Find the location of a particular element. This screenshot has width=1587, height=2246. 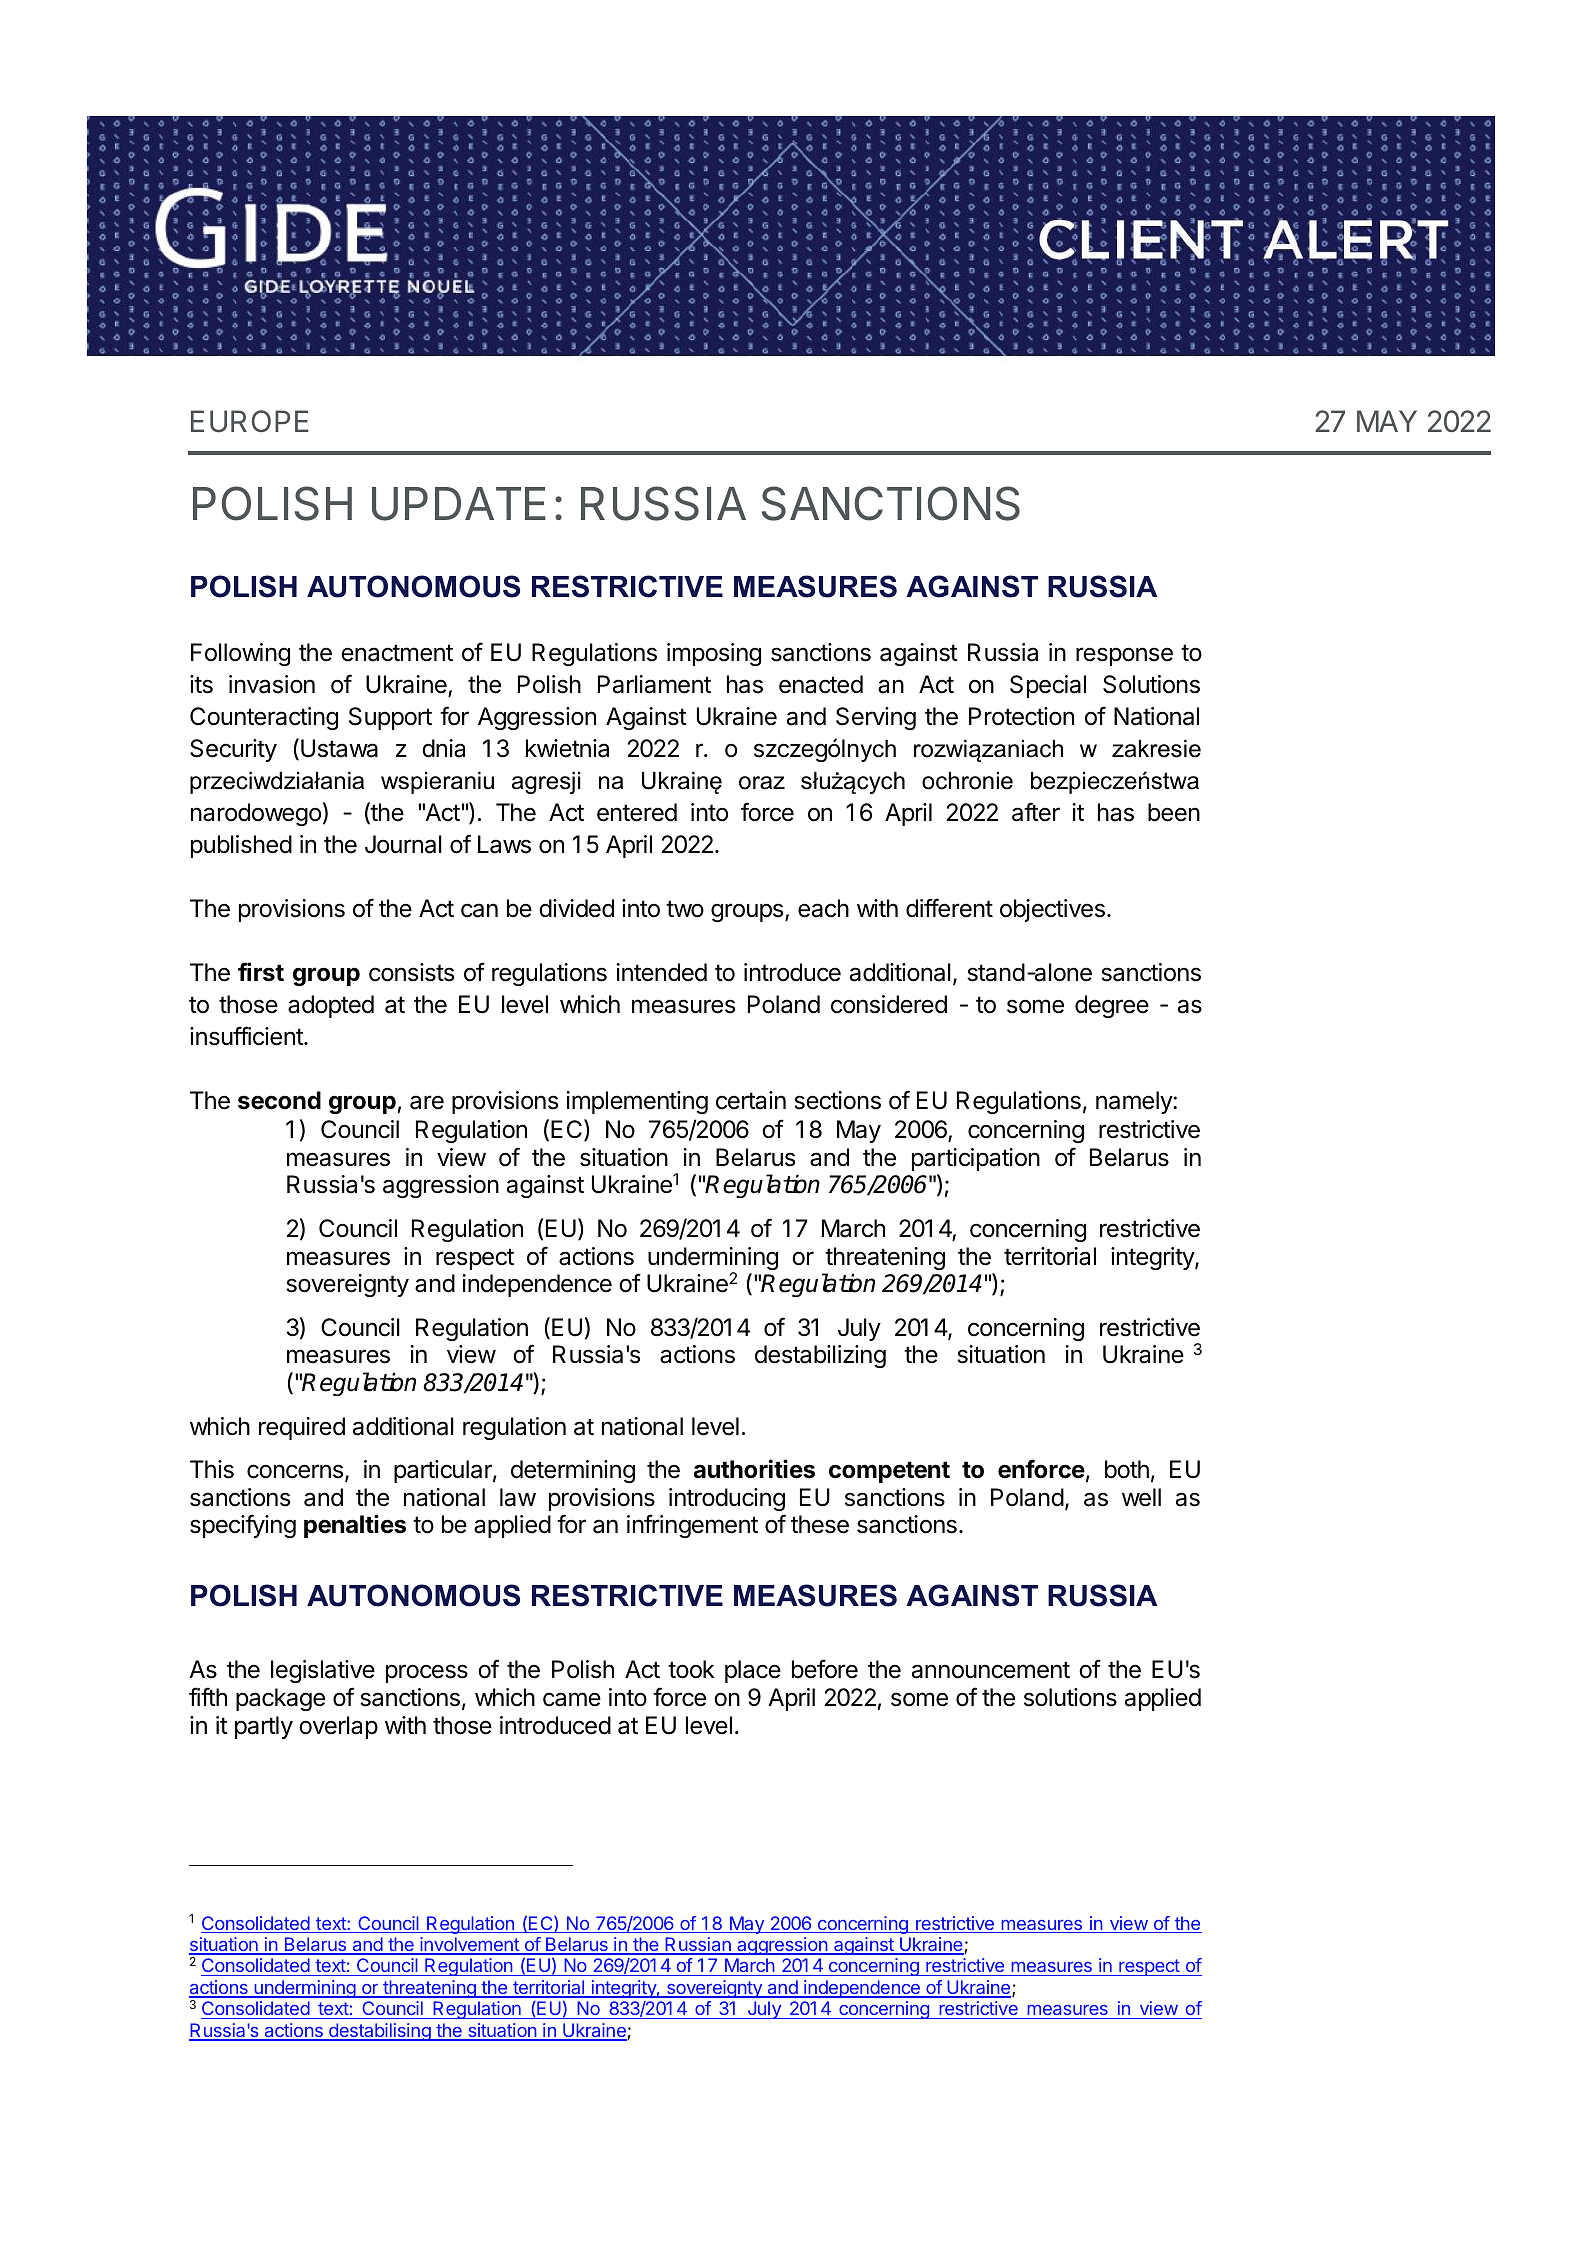

announcement is located at coordinates (991, 1670).
